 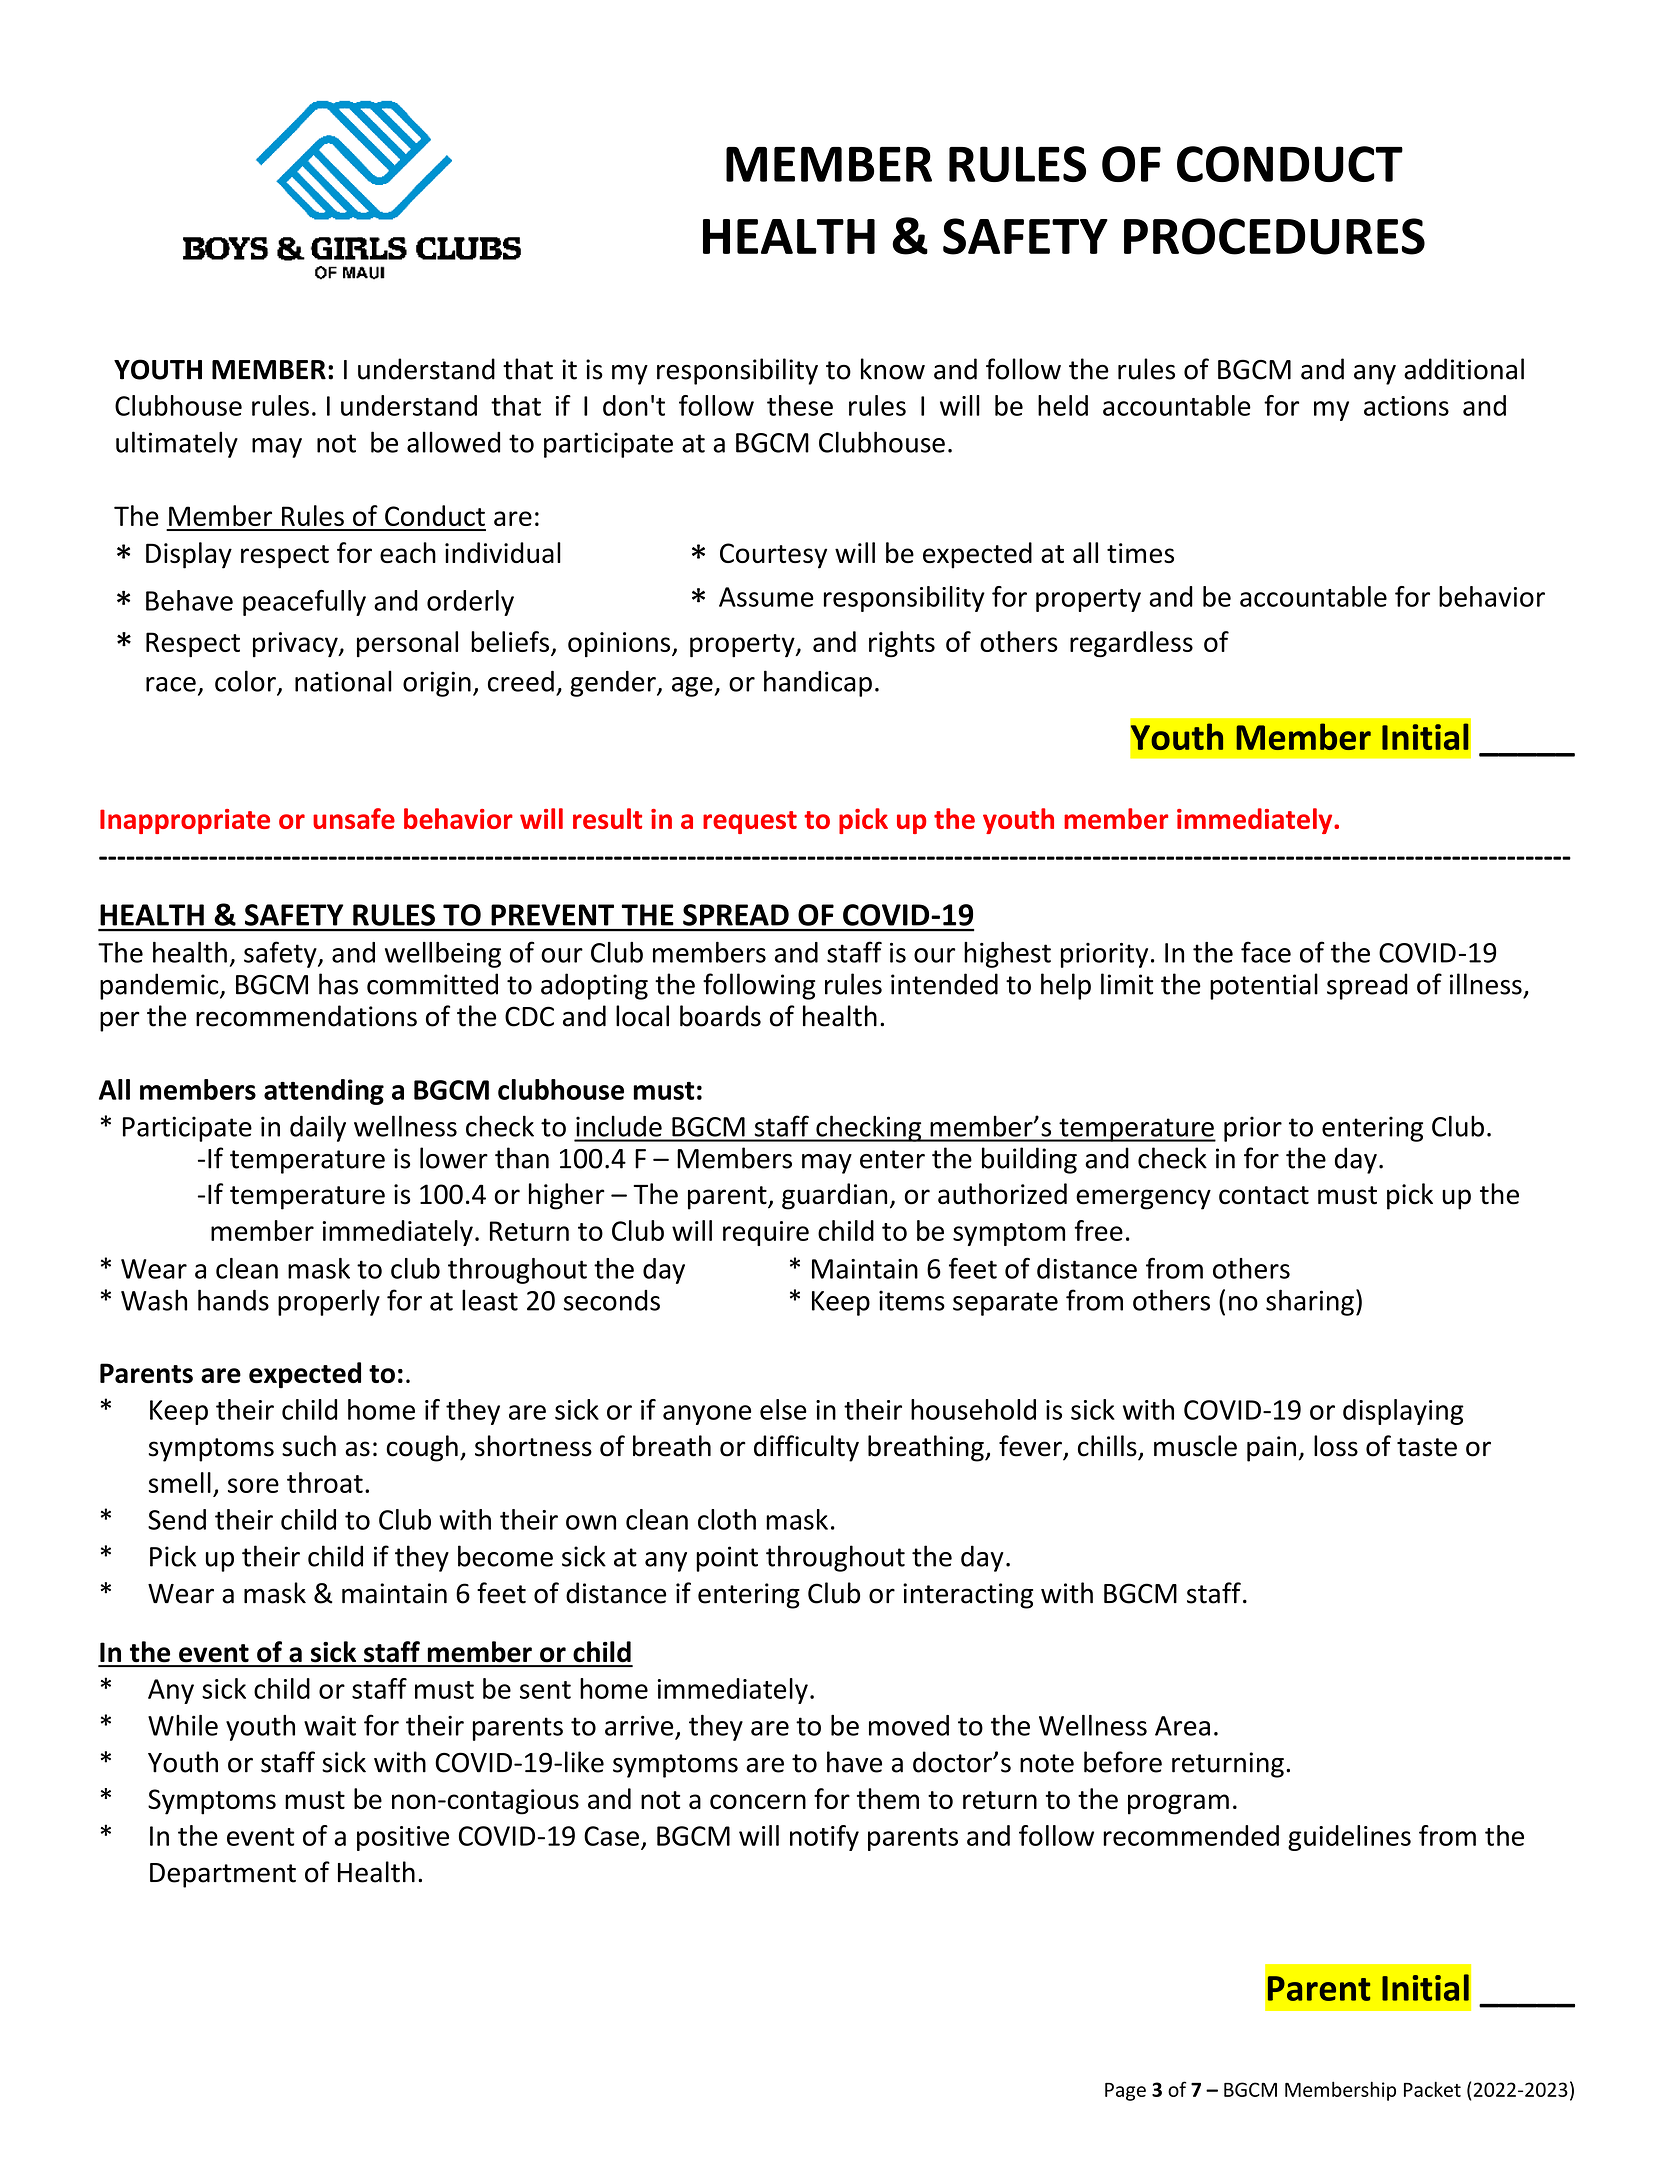 I want to click on PROCEDURES, so click(x=1274, y=236).
